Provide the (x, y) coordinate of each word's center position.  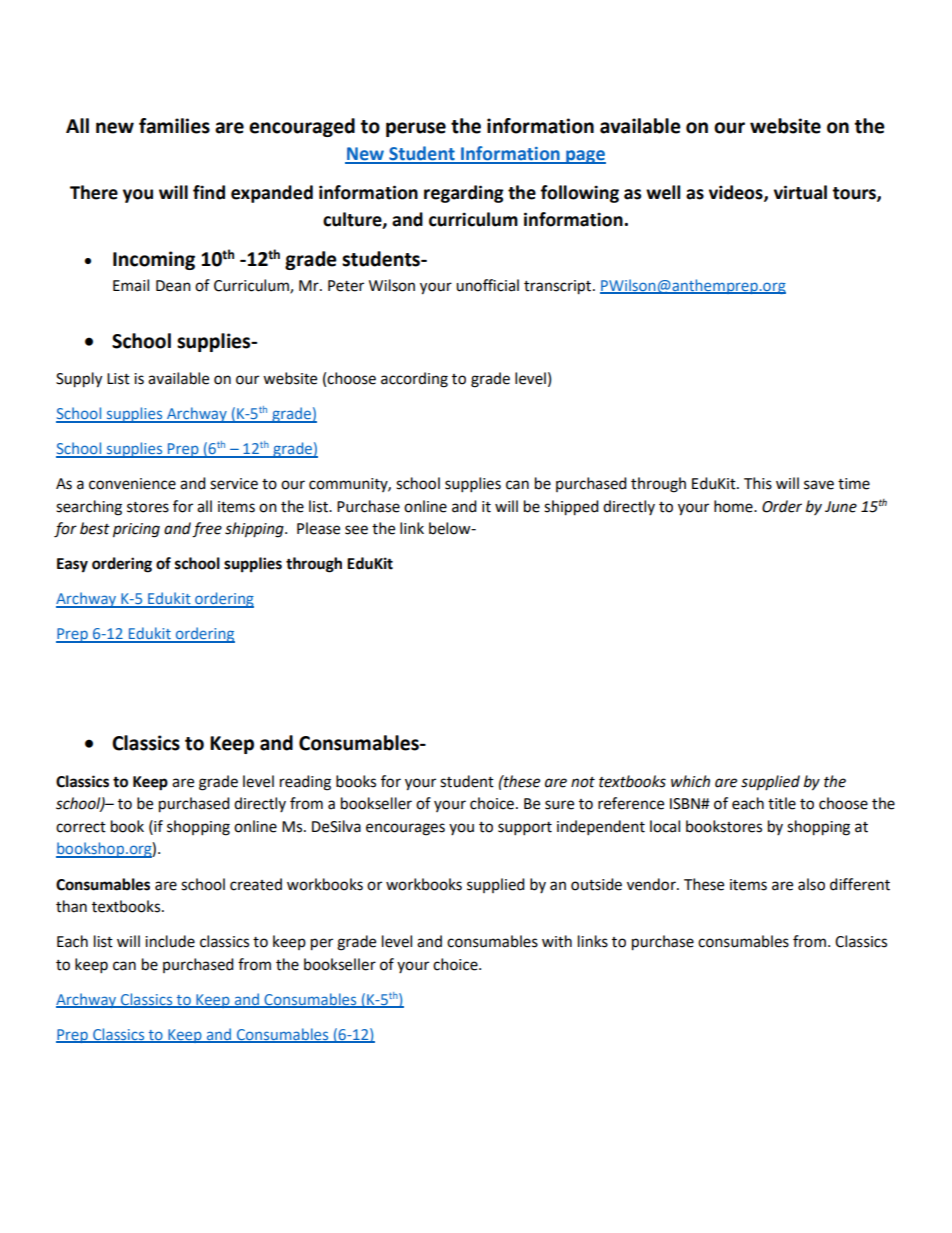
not (583, 782)
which (690, 781)
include (170, 941)
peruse (416, 129)
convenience (132, 484)
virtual (800, 192)
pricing (136, 530)
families (174, 126)
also (811, 884)
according (414, 380)
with (557, 941)
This (758, 483)
